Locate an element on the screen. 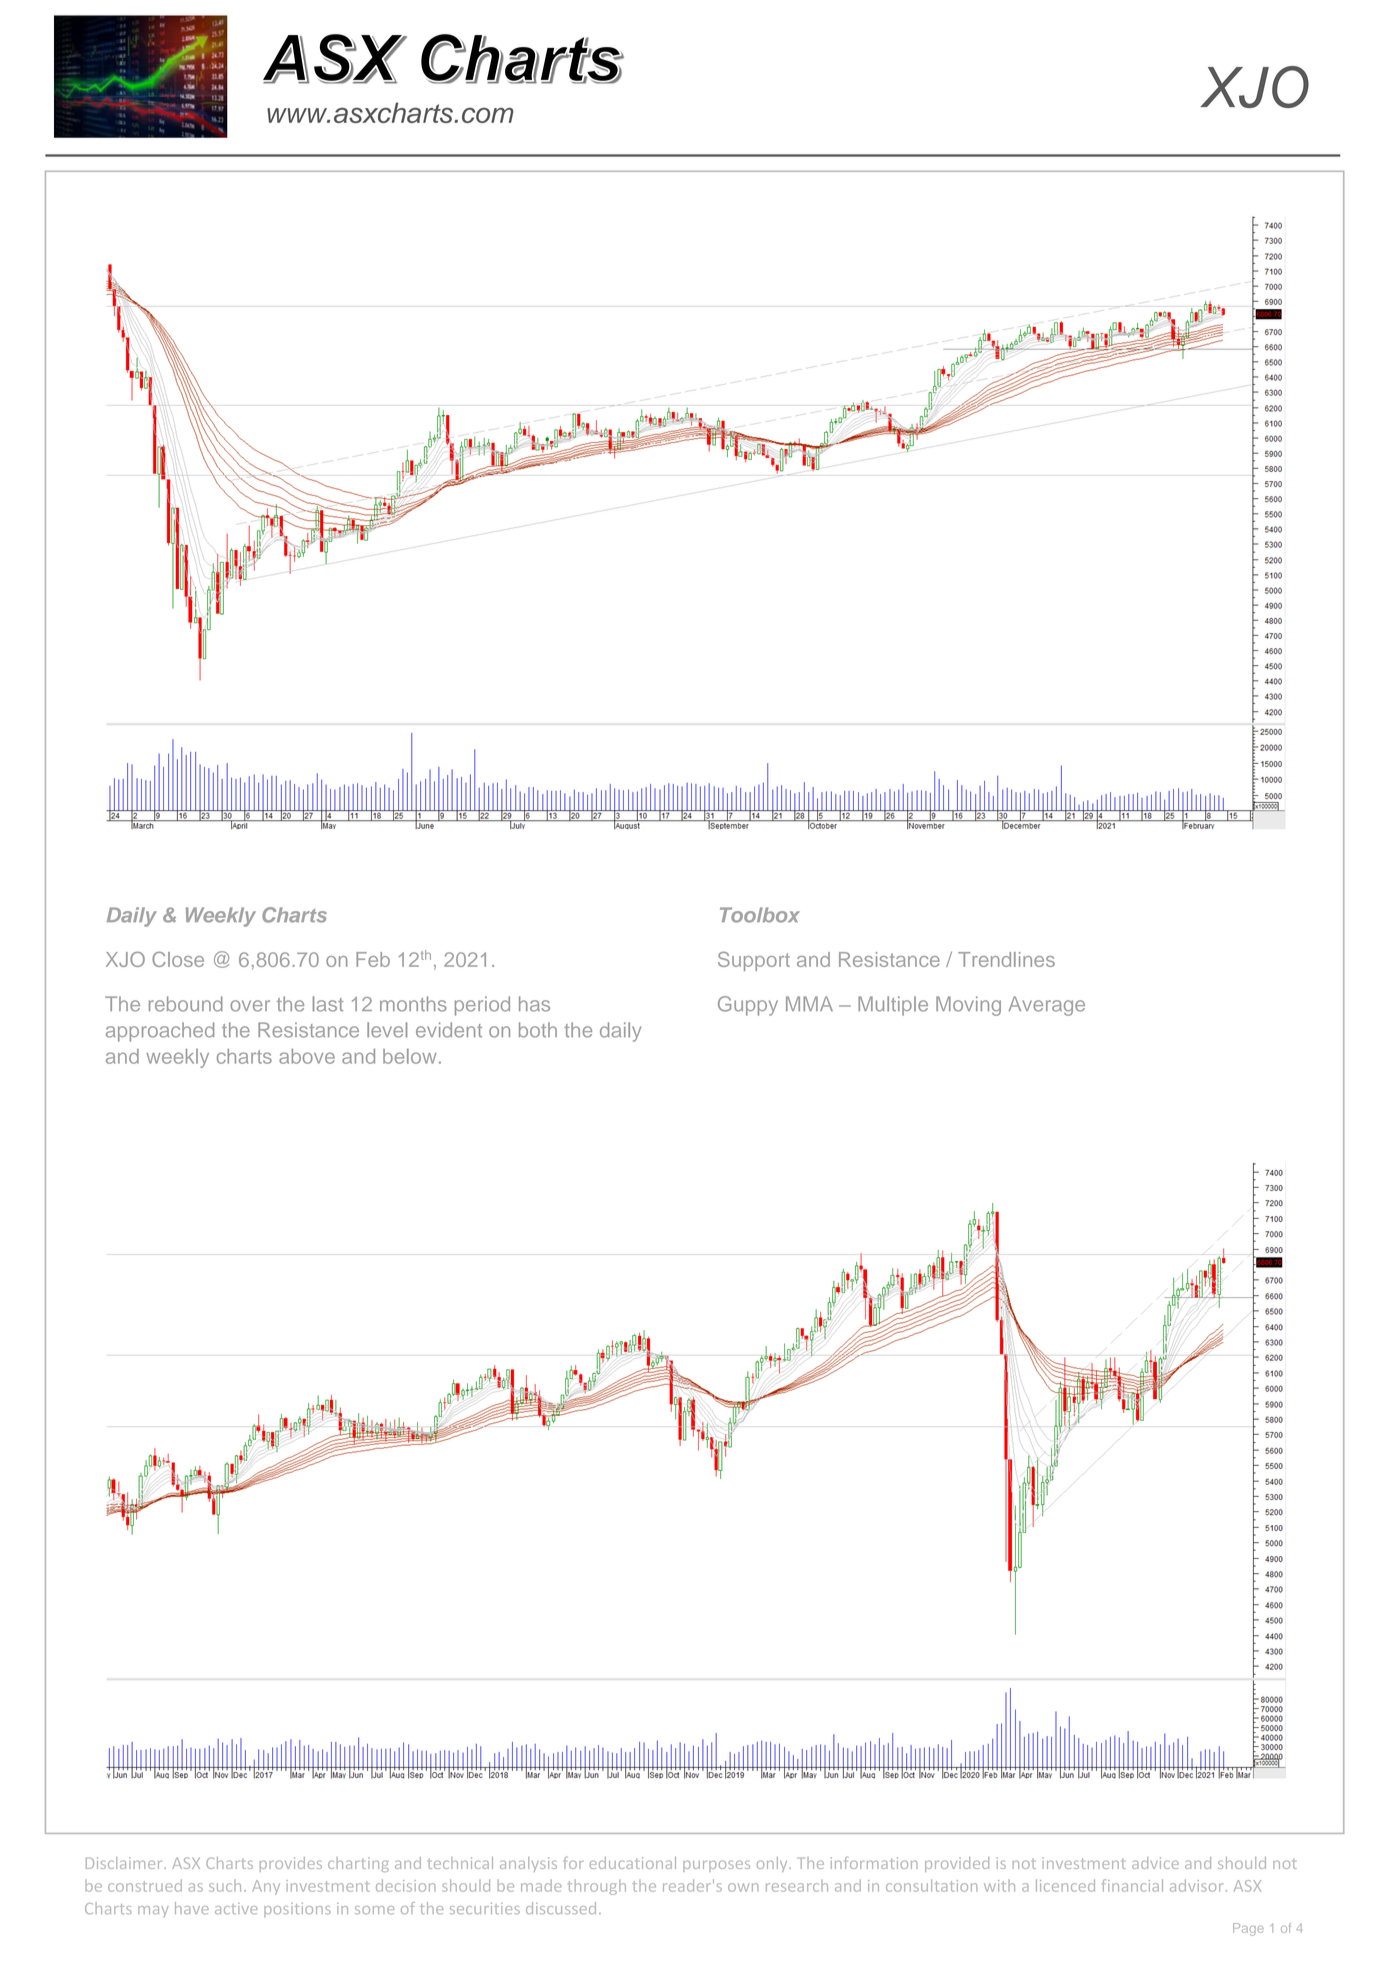 Image resolution: width=1387 pixels, height=1962 pixels. Any is located at coordinates (266, 1887).
